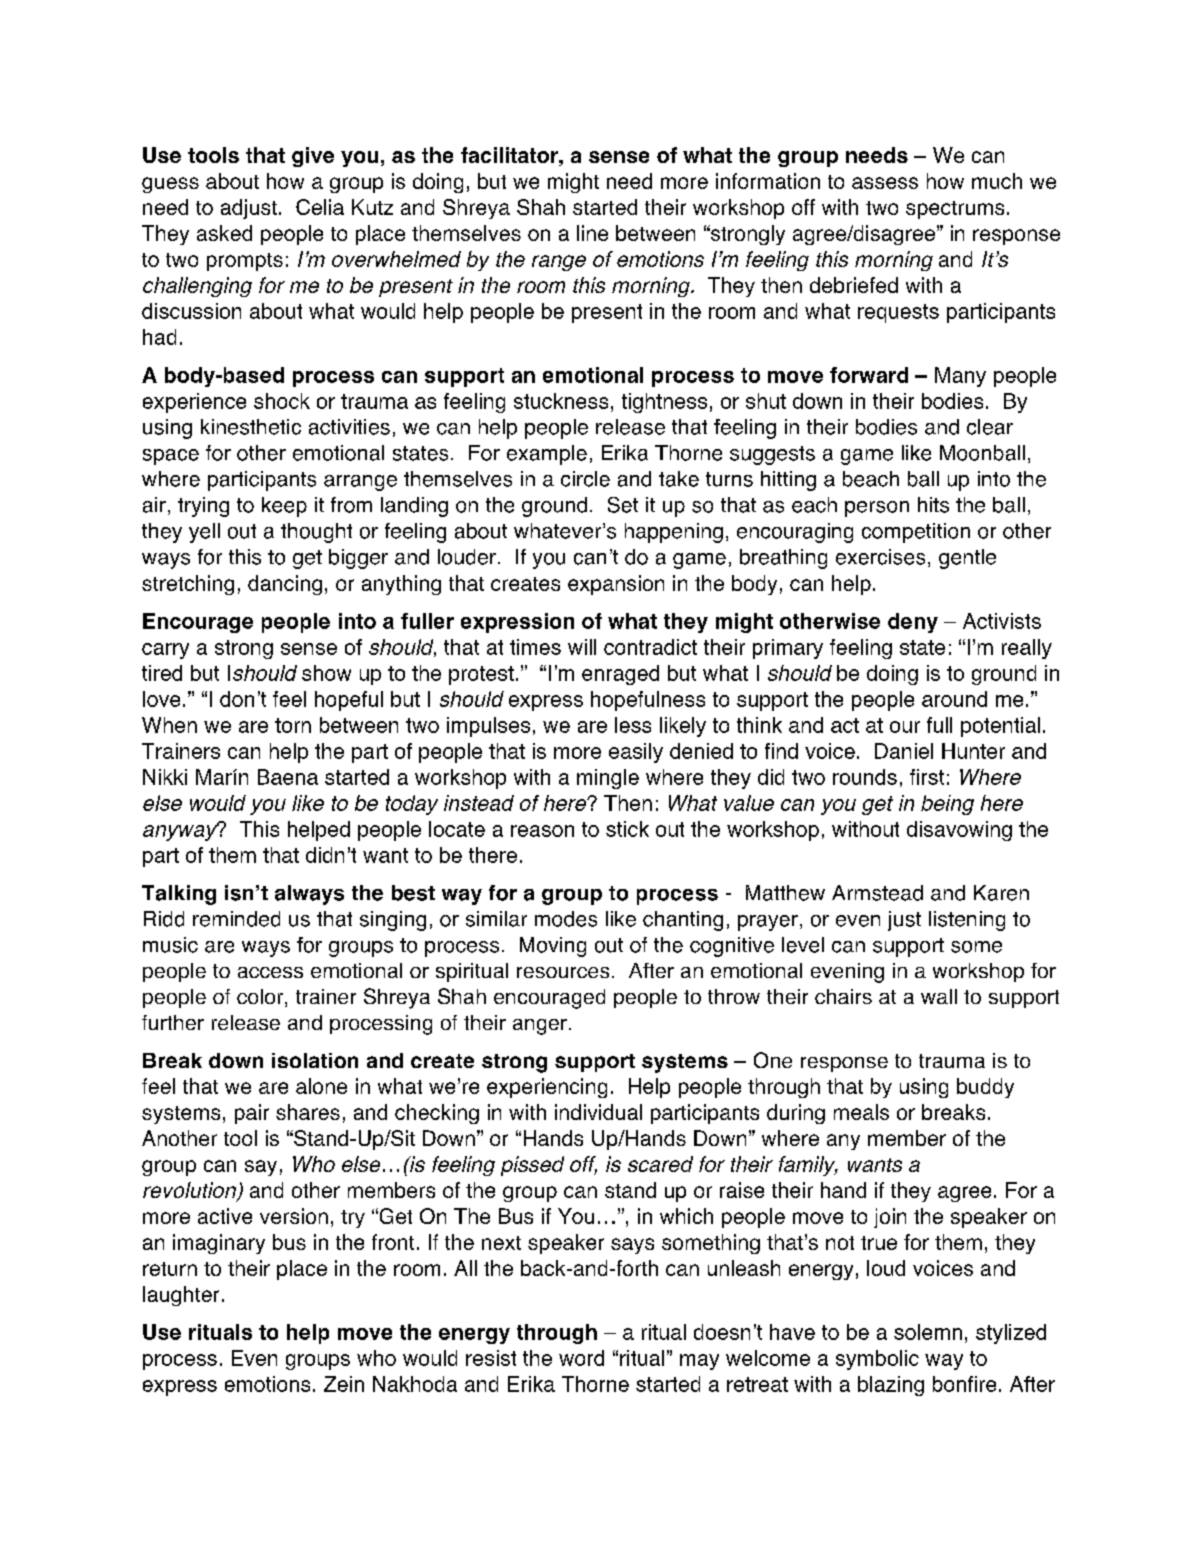 The image size is (1204, 1559). What do you see at coordinates (251, 427) in the screenshot?
I see `kinesthetic` at bounding box center [251, 427].
